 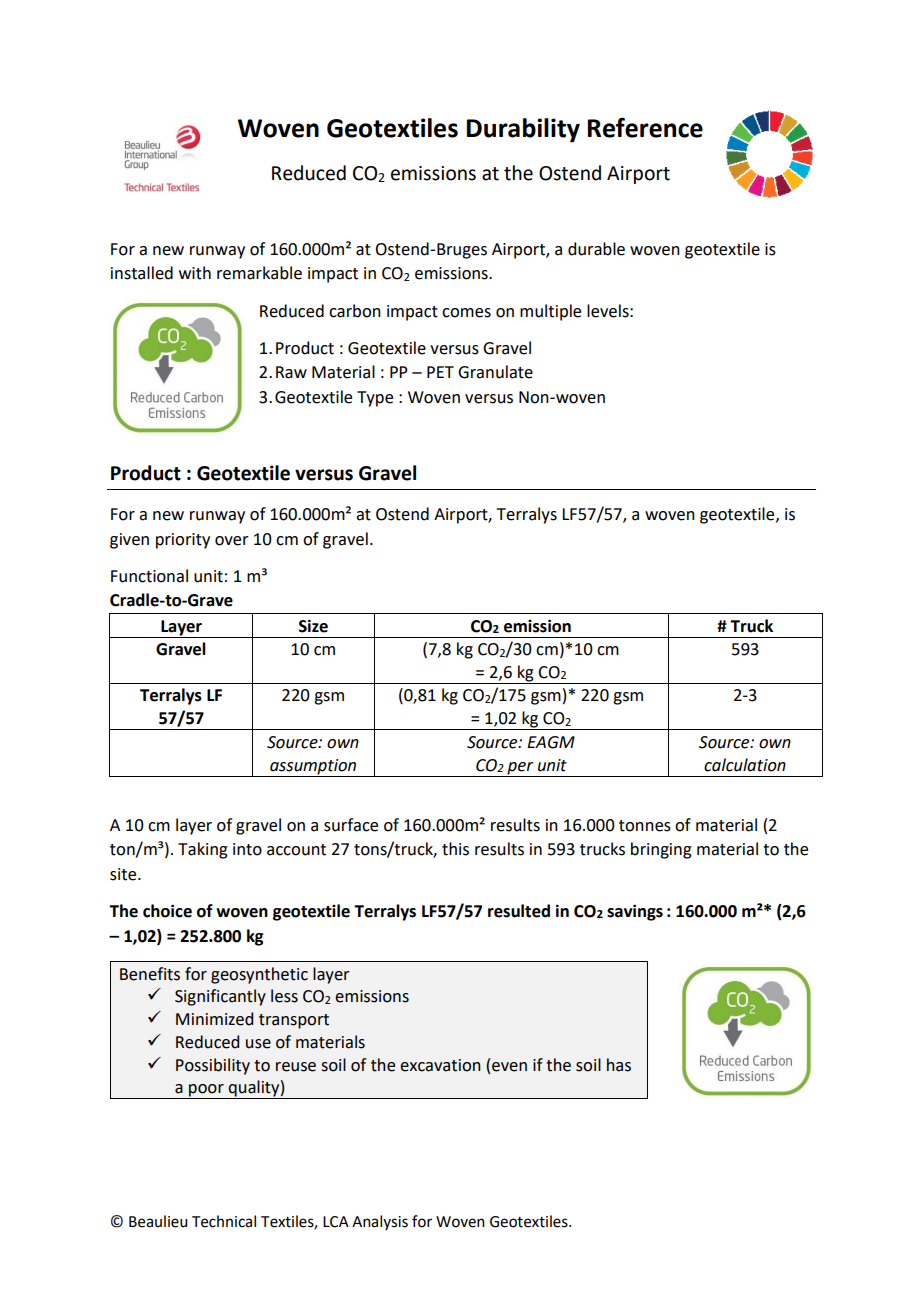 I want to click on Analysis, so click(x=380, y=1222).
